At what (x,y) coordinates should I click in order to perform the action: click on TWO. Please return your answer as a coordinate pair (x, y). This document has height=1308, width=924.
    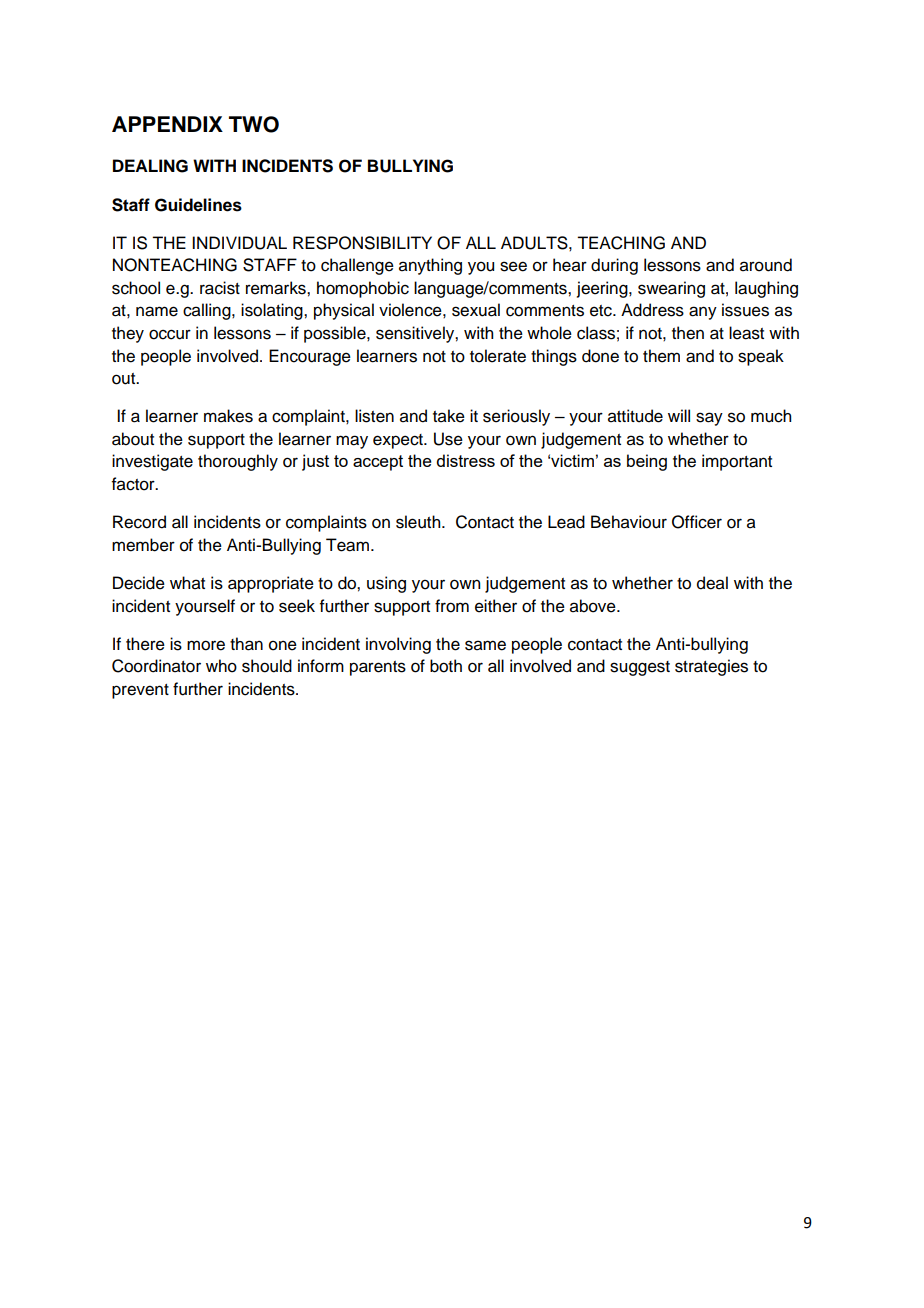
    Looking at the image, I should click on (254, 124).
